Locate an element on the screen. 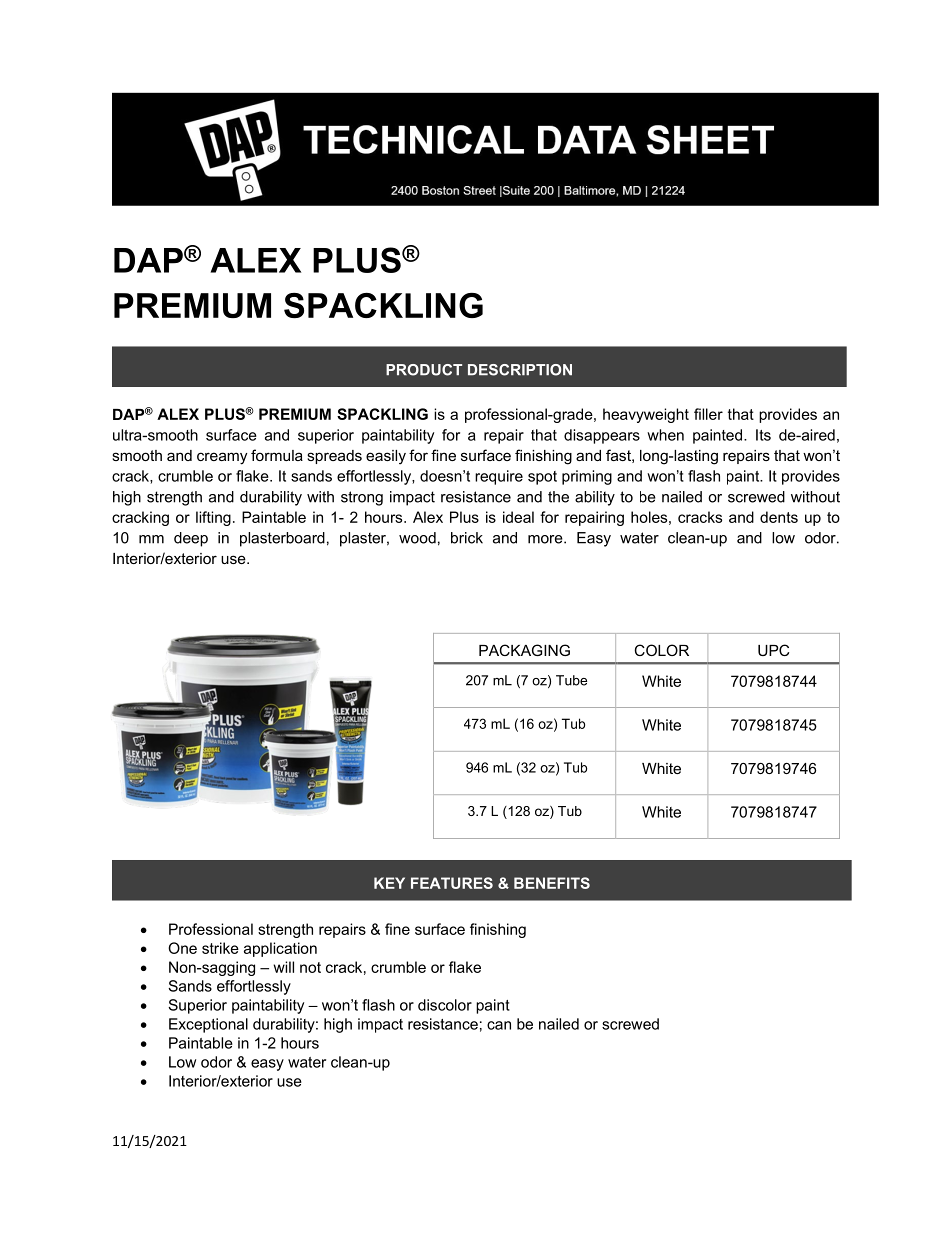  can is located at coordinates (499, 1025).
